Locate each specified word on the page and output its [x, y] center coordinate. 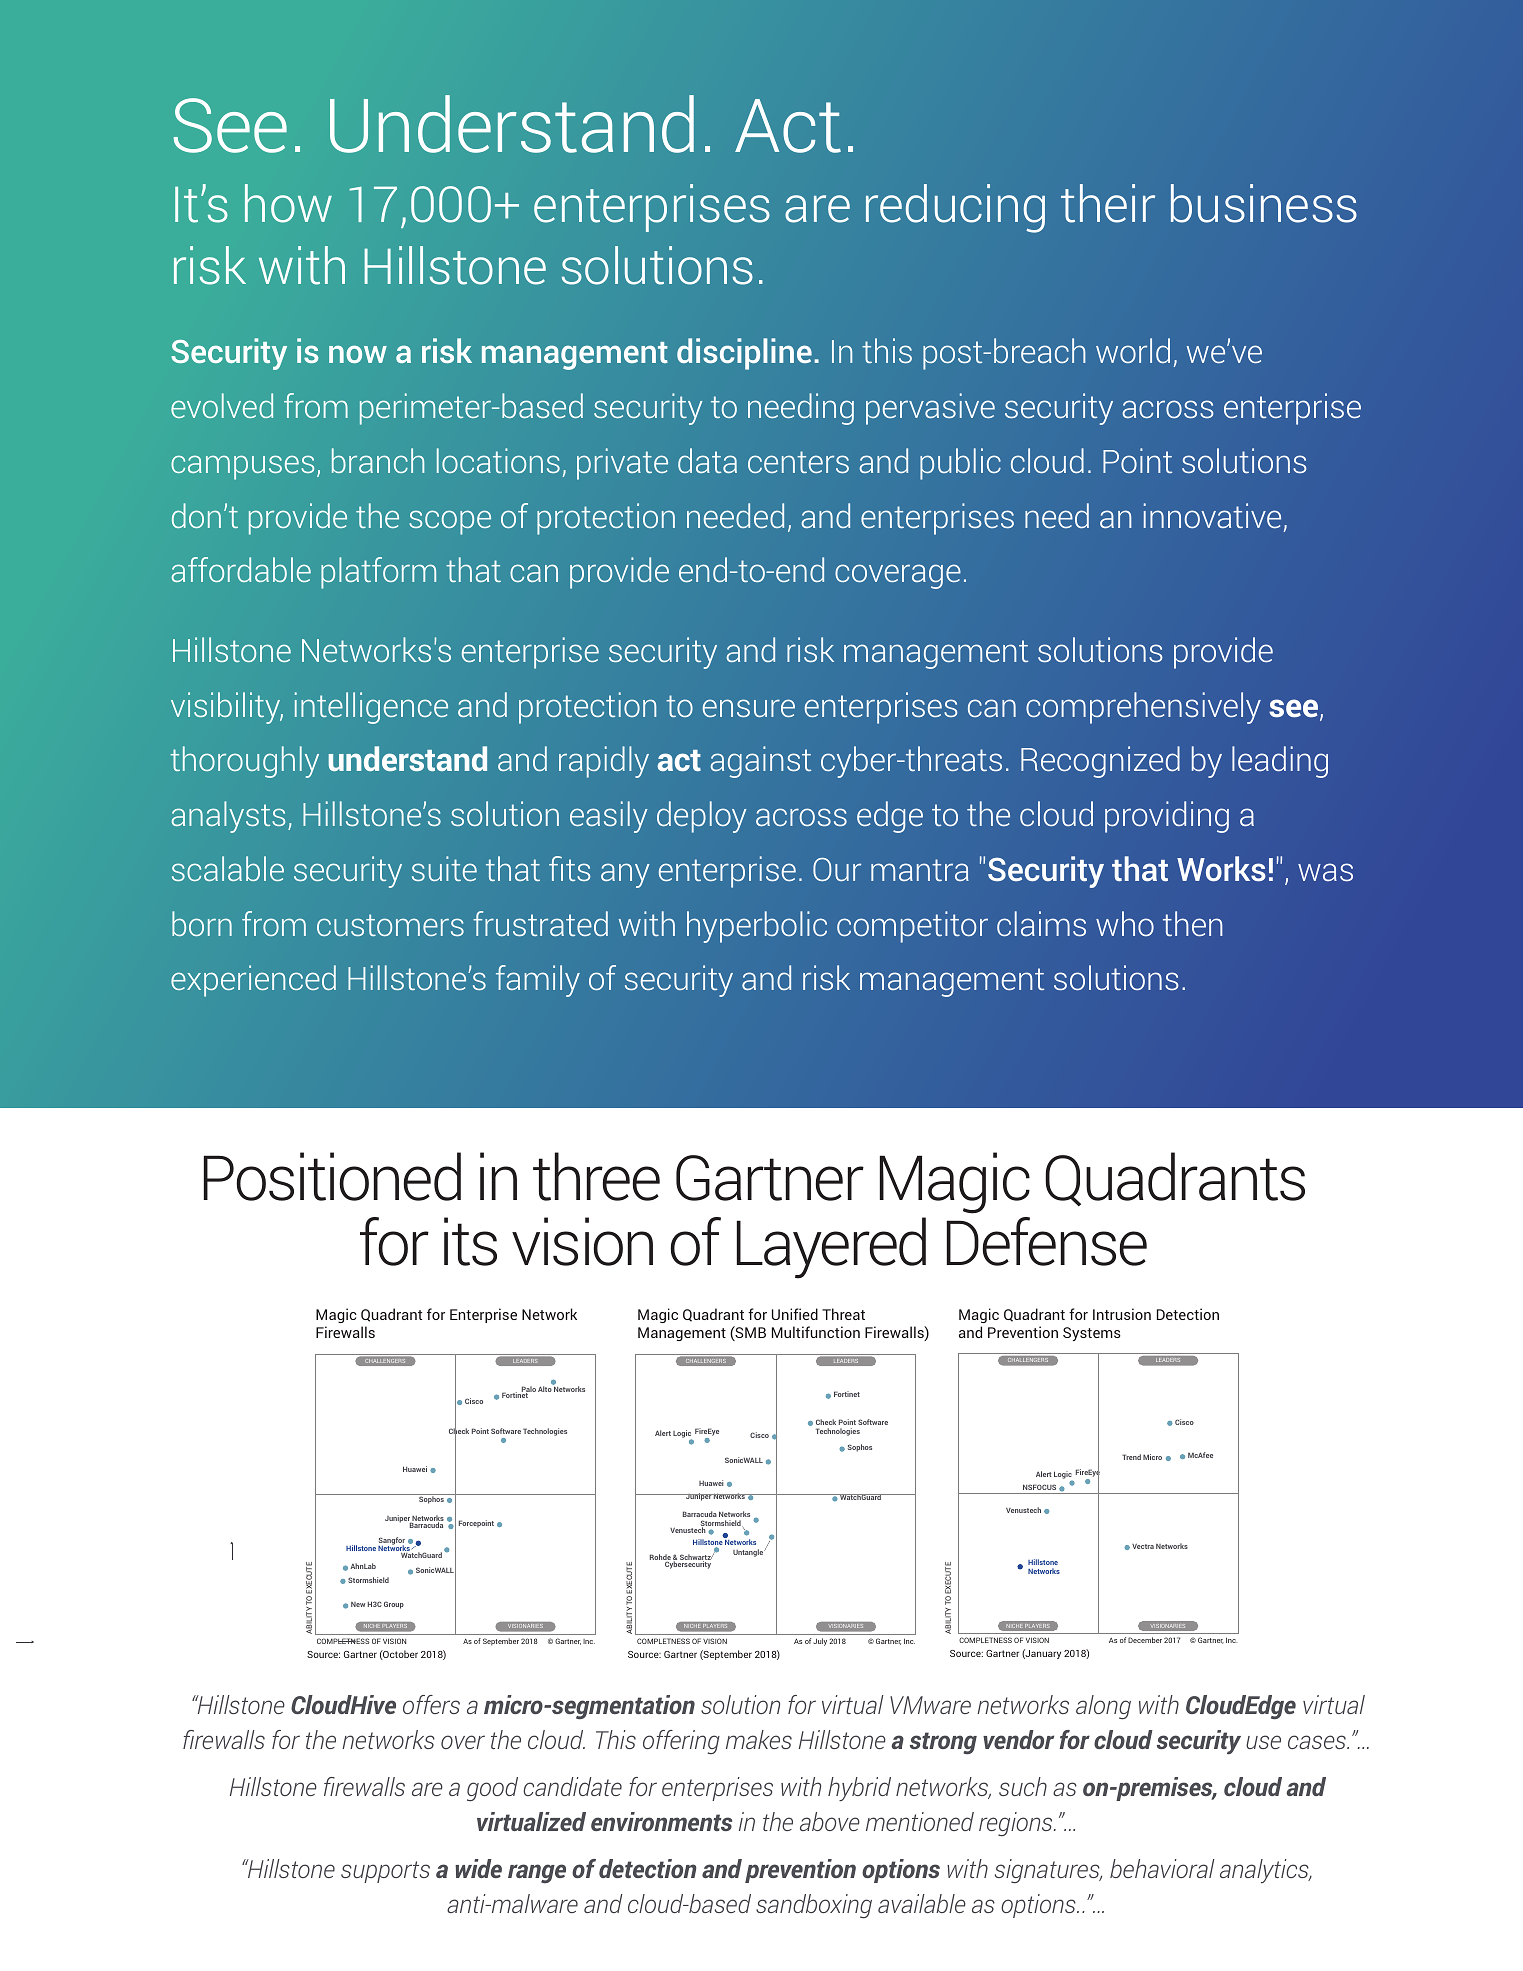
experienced [253, 981]
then [1193, 923]
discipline [744, 354]
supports [385, 1872]
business [1264, 203]
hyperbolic [757, 927]
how [288, 203]
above [830, 1821]
